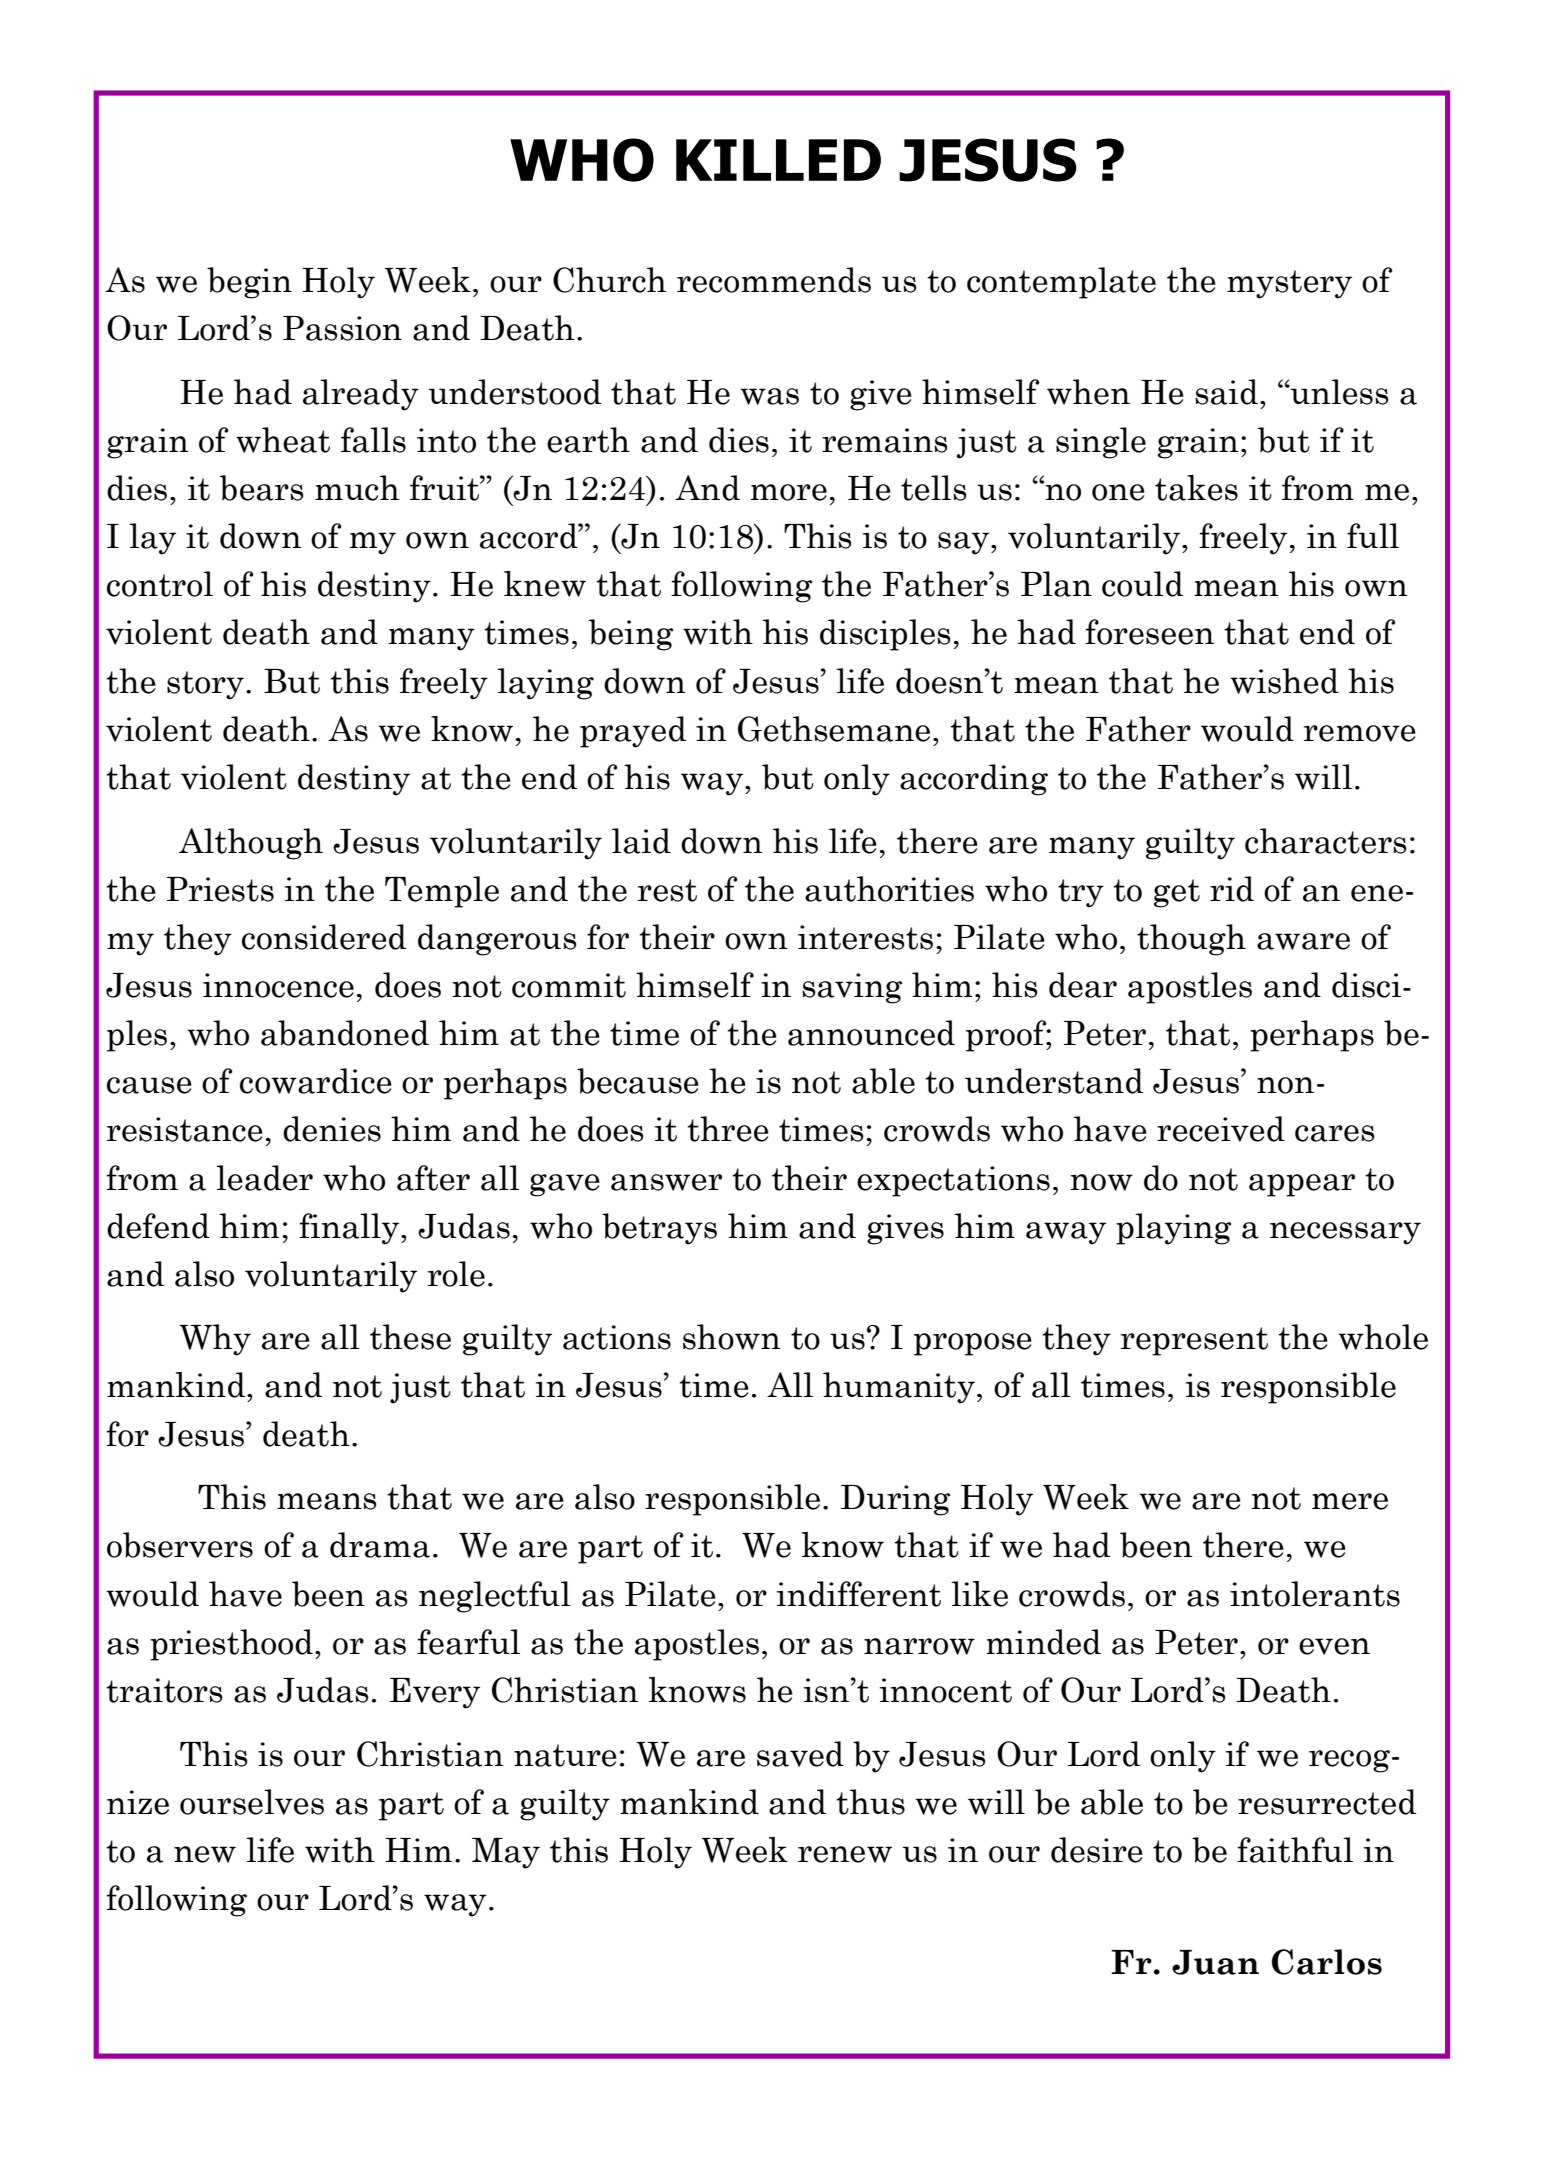 Image resolution: width=1541 pixels, height=2179 pixels. Describe the element at coordinates (778, 160) in the image. I see `KILLED` at that location.
